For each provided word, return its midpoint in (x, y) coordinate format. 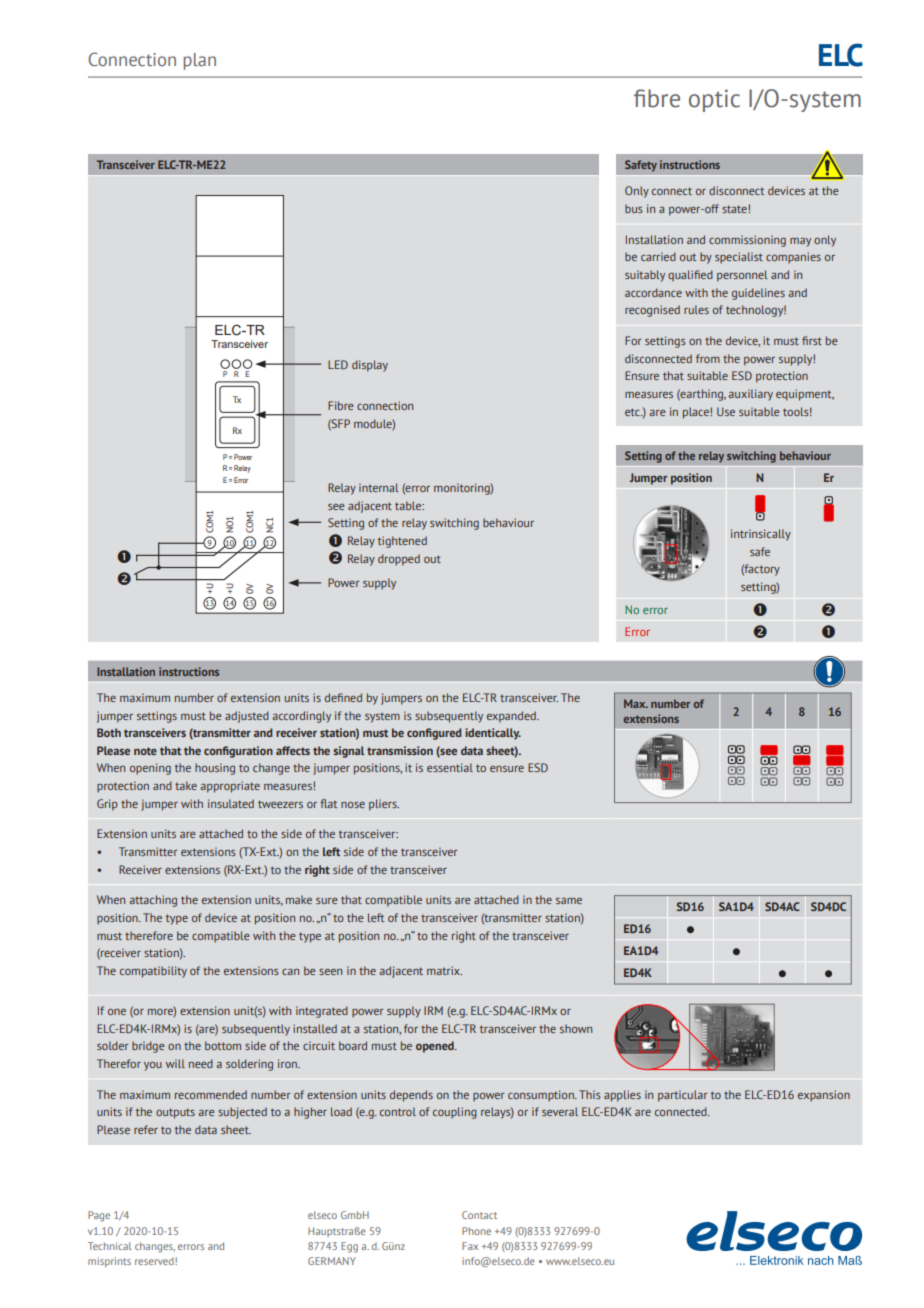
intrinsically (761, 535)
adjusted (247, 717)
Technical (109, 1246)
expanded (512, 717)
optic (714, 100)
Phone (476, 1231)
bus (634, 208)
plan (200, 61)
